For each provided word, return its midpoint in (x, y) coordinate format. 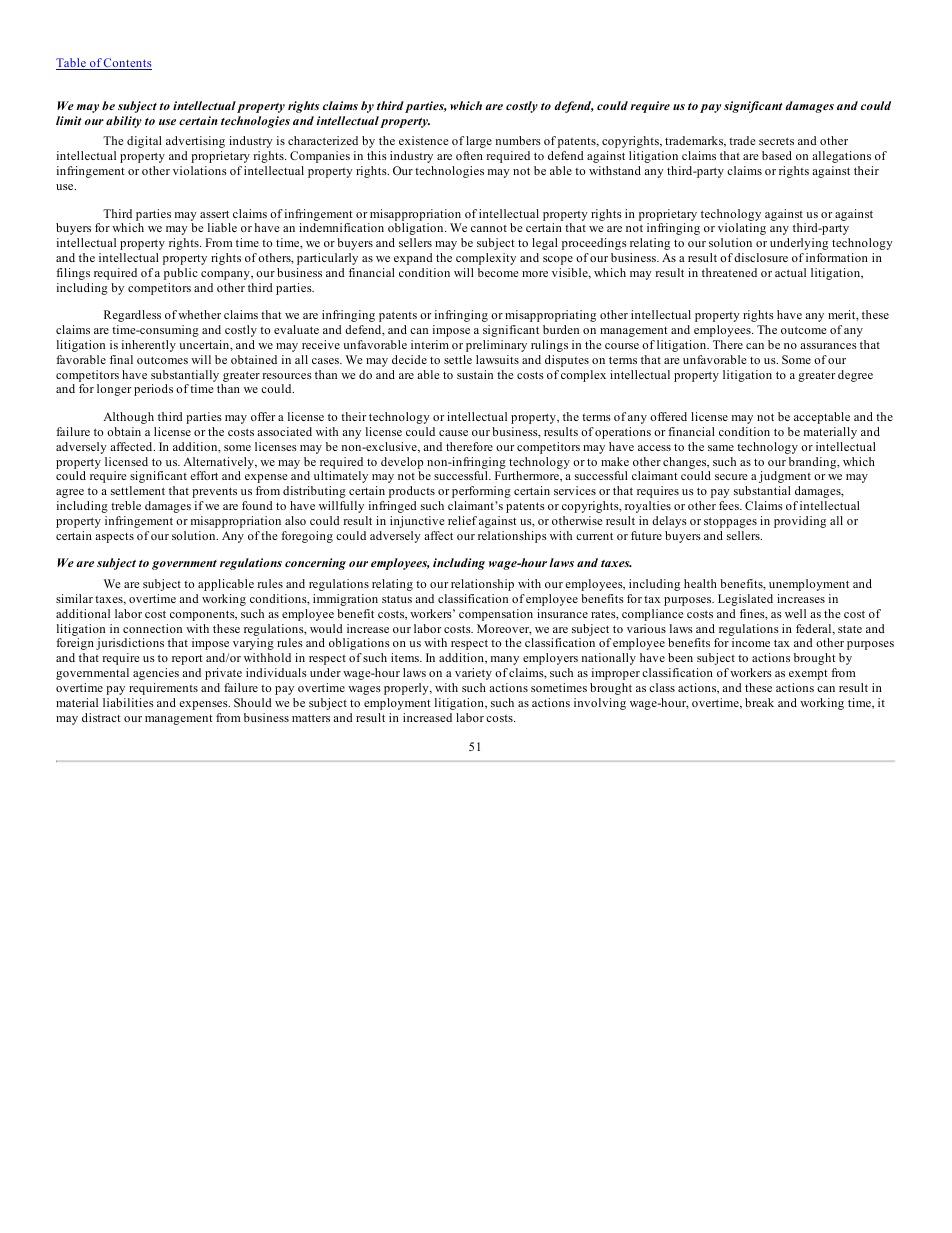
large (479, 142)
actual (790, 272)
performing (481, 492)
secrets (776, 141)
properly (407, 689)
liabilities (128, 702)
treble (126, 505)
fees (730, 505)
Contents (127, 64)
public (181, 274)
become (498, 272)
